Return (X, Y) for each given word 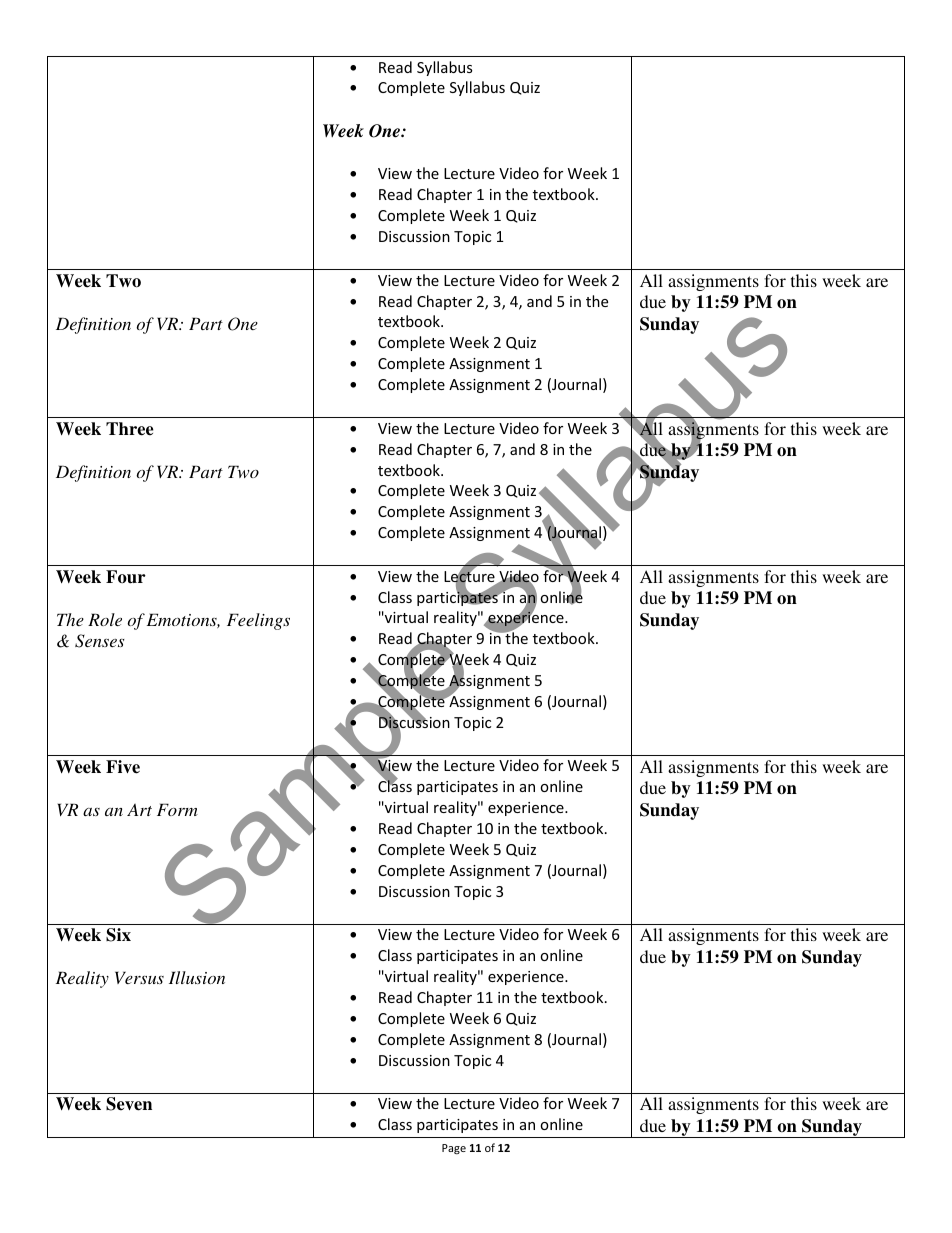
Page (454, 1149)
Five (123, 767)
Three (129, 429)
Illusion (197, 977)
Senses (100, 641)
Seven (129, 1104)
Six (118, 935)
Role (105, 619)
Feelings (258, 621)
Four (126, 577)
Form (177, 809)
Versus (139, 977)
